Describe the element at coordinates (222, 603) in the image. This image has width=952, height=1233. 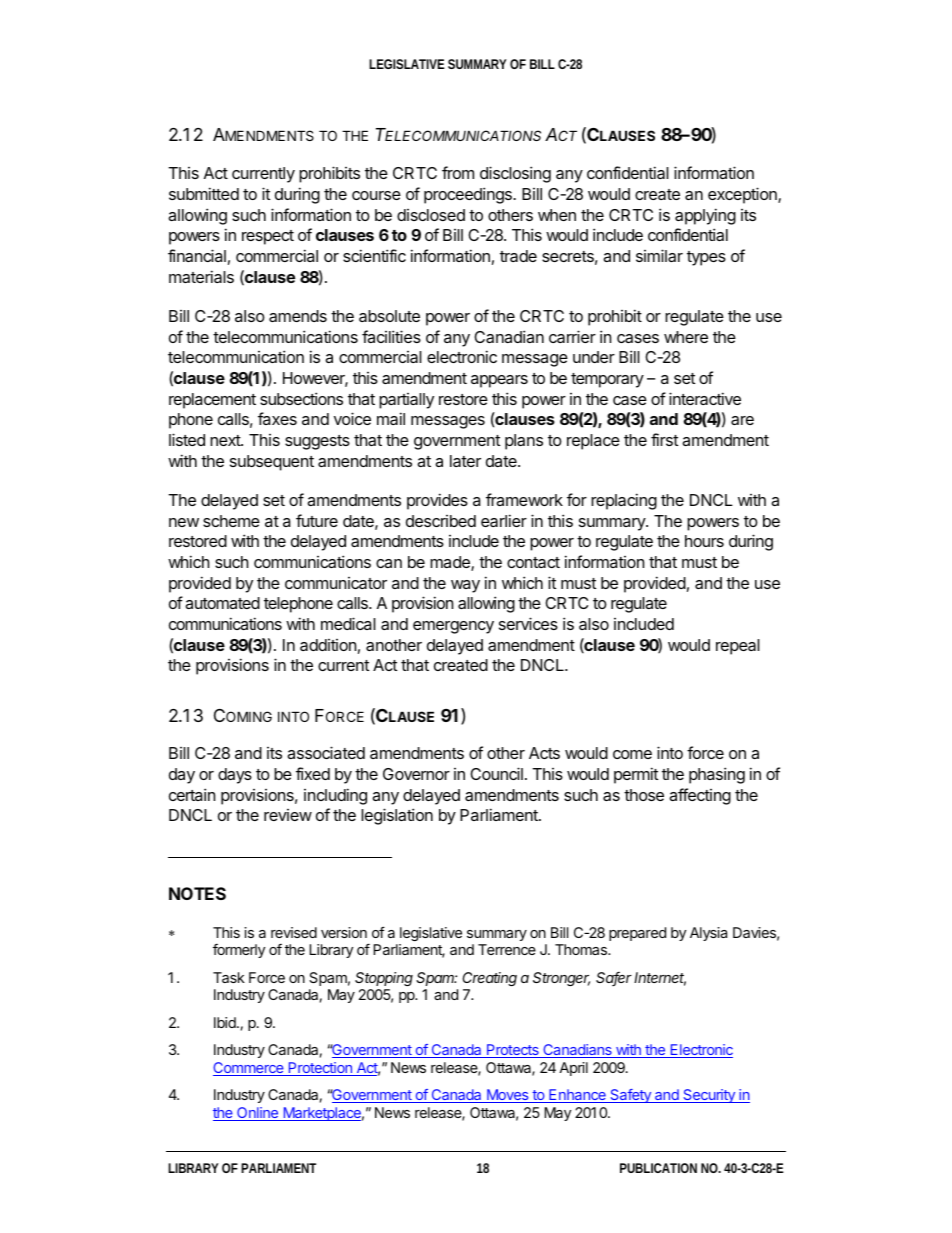
I see `automated` at that location.
